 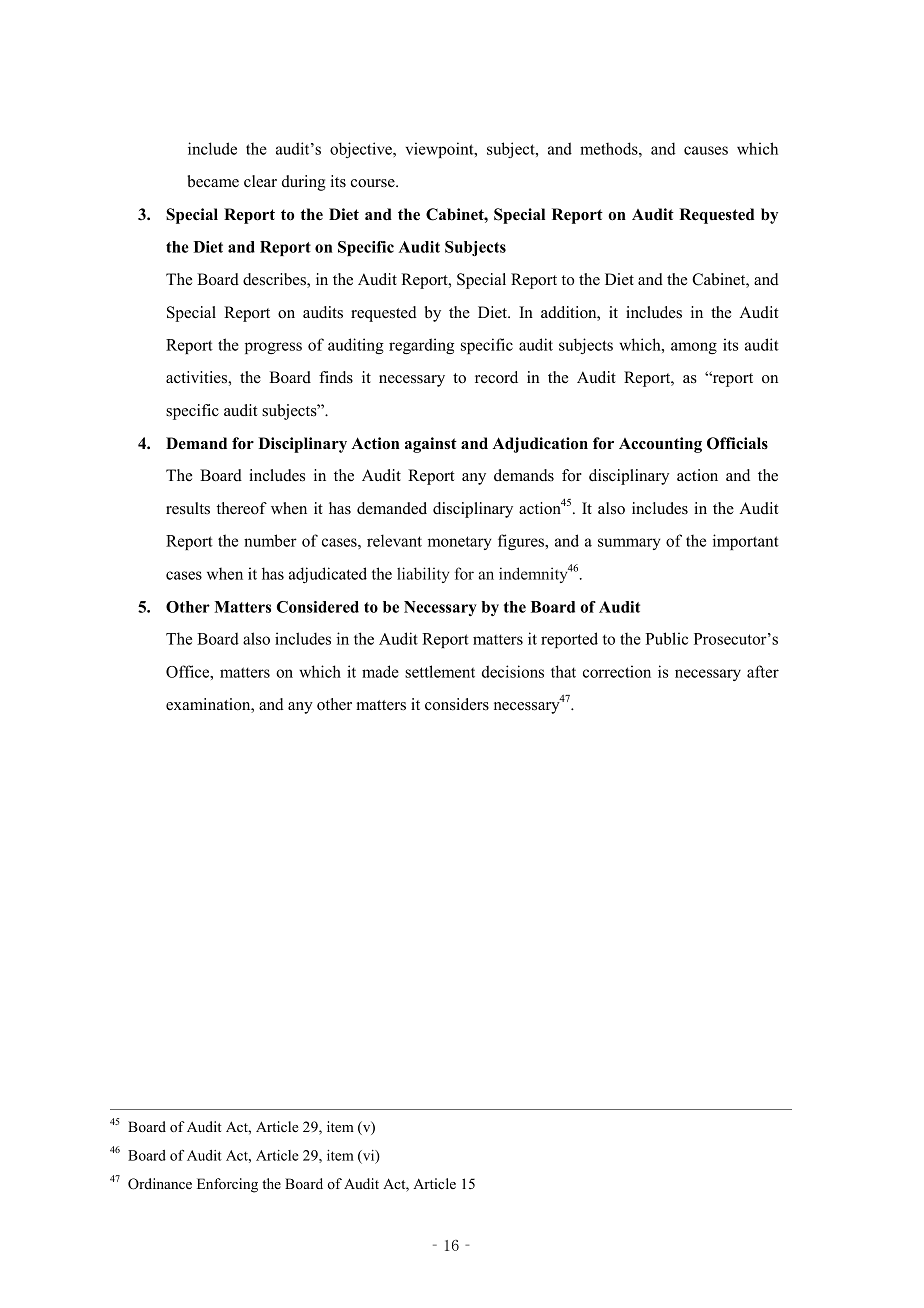 I want to click on became, so click(x=213, y=181).
